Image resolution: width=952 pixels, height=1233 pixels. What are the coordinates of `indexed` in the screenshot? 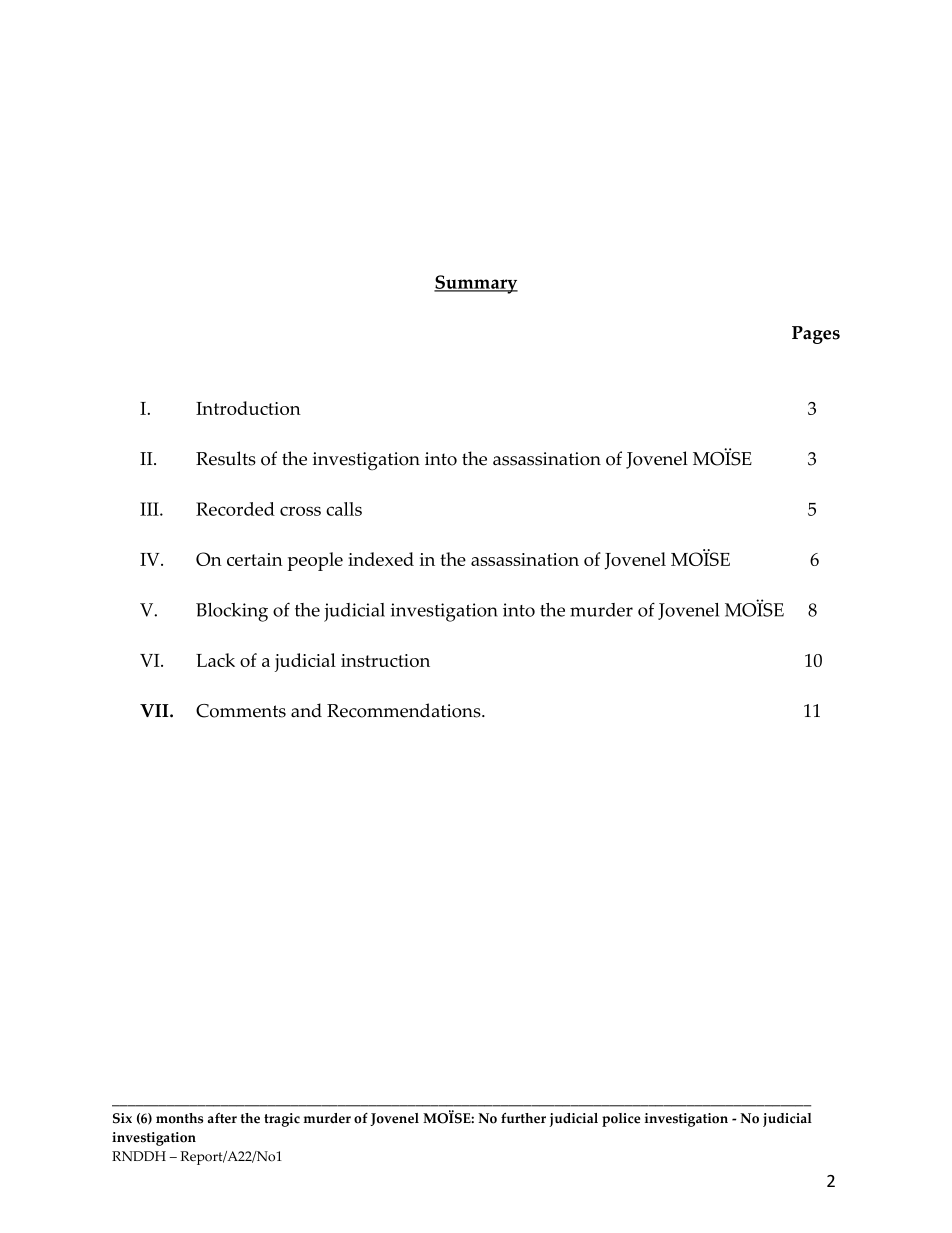 It's located at (381, 559).
